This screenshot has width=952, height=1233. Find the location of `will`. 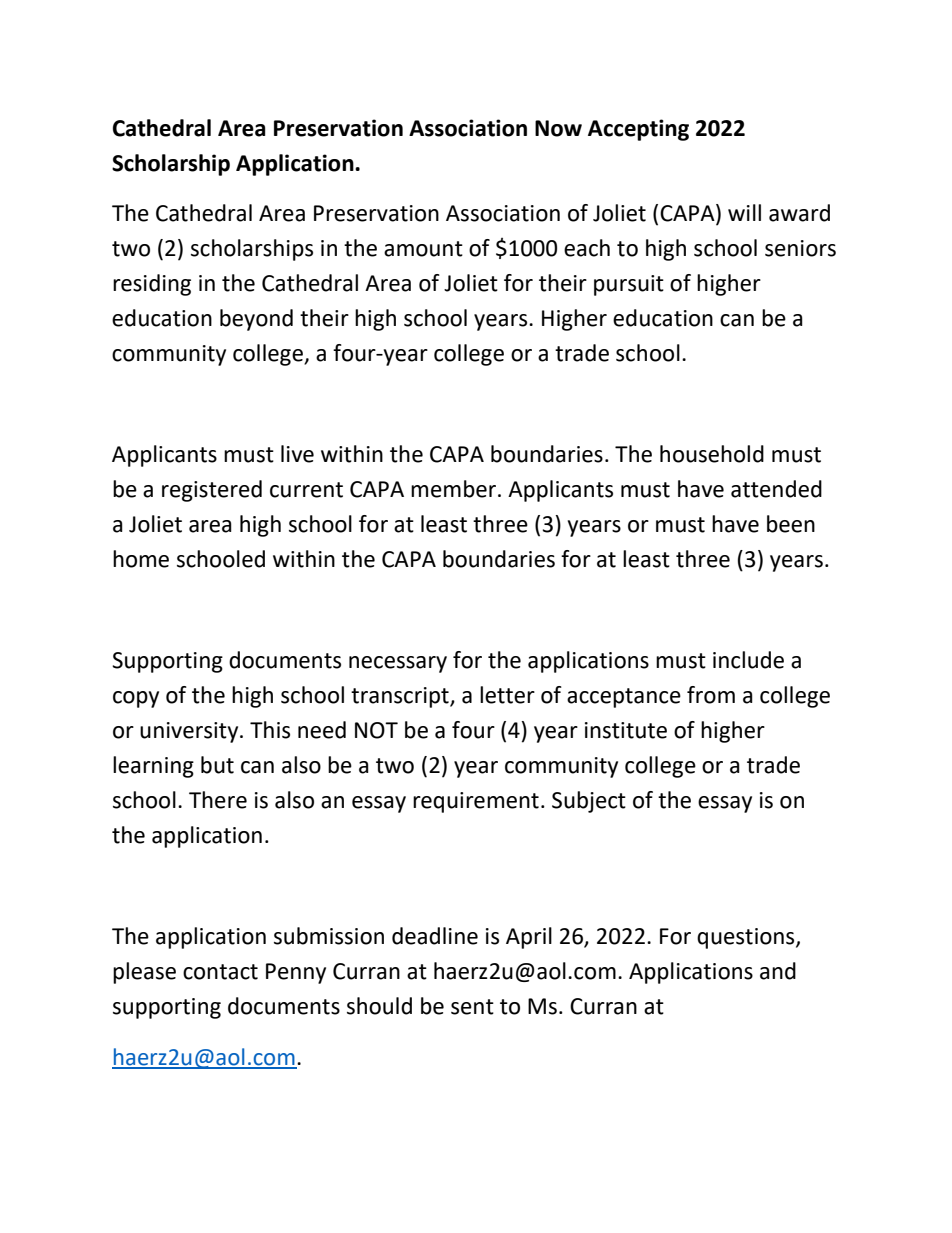

will is located at coordinates (744, 212).
